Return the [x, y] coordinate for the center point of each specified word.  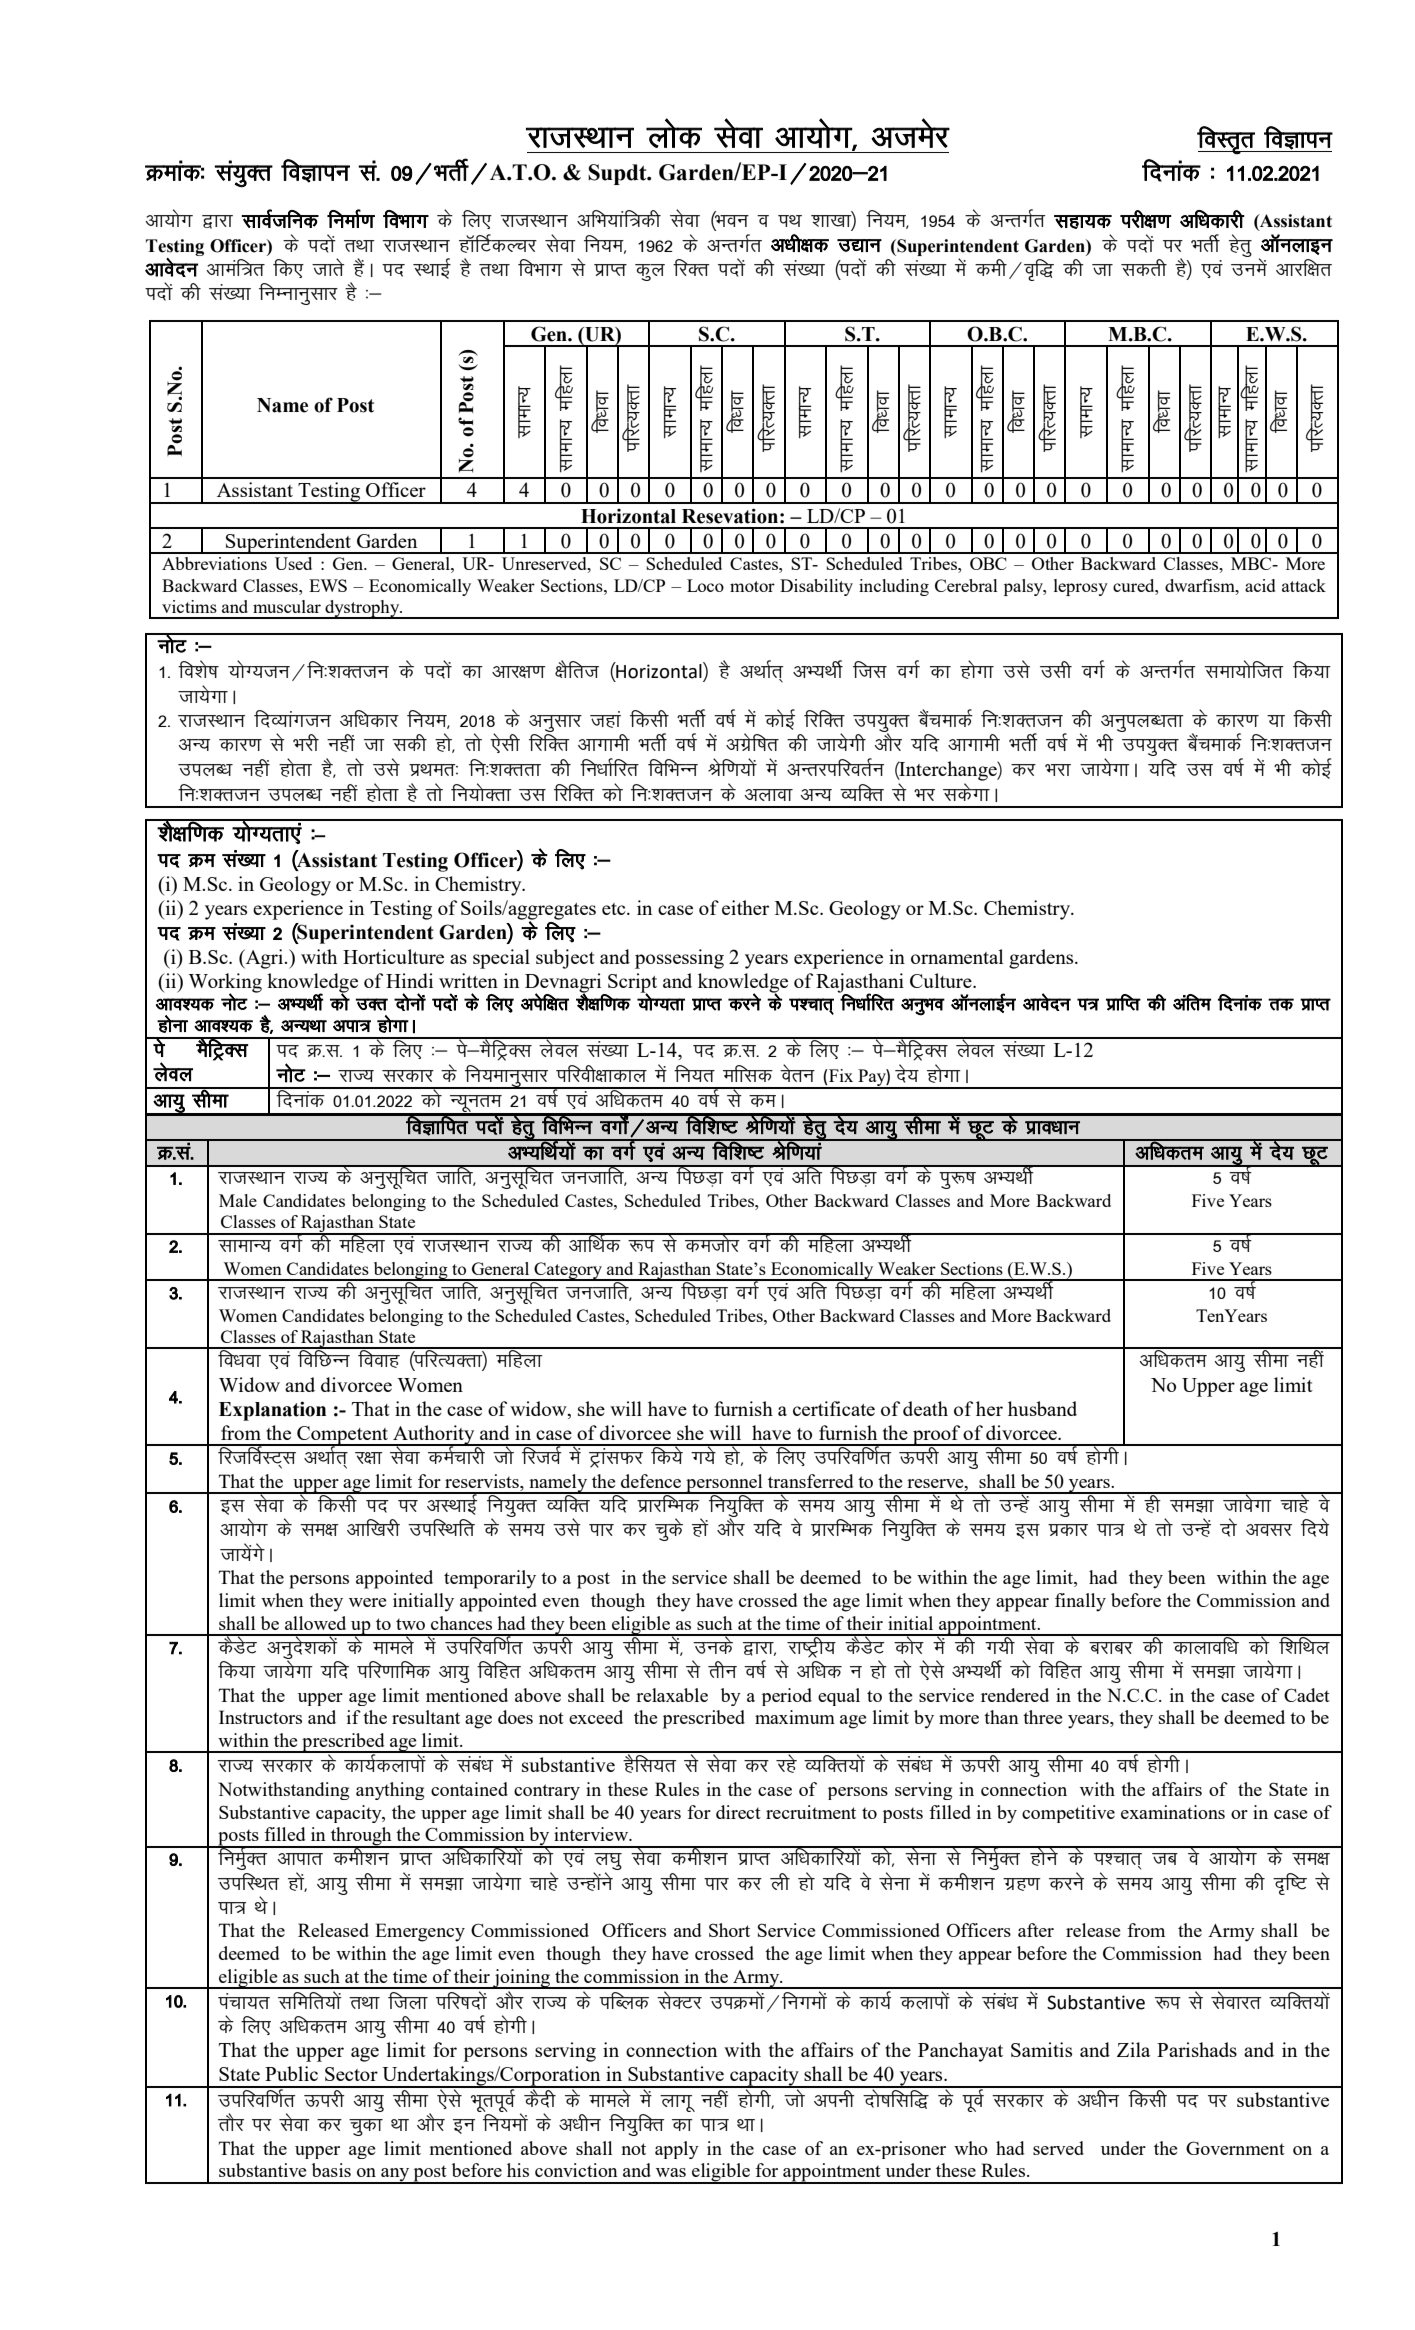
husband [1042, 1408]
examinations [1173, 1812]
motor [752, 586]
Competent [343, 1436]
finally [1080, 1602]
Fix [841, 1075]
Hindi [409, 980]
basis [331, 2170]
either [745, 907]
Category [568, 1271]
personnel [724, 1484]
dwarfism [1201, 585]
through [361, 1837]
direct [738, 1812]
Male [238, 1200]
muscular [287, 606]
